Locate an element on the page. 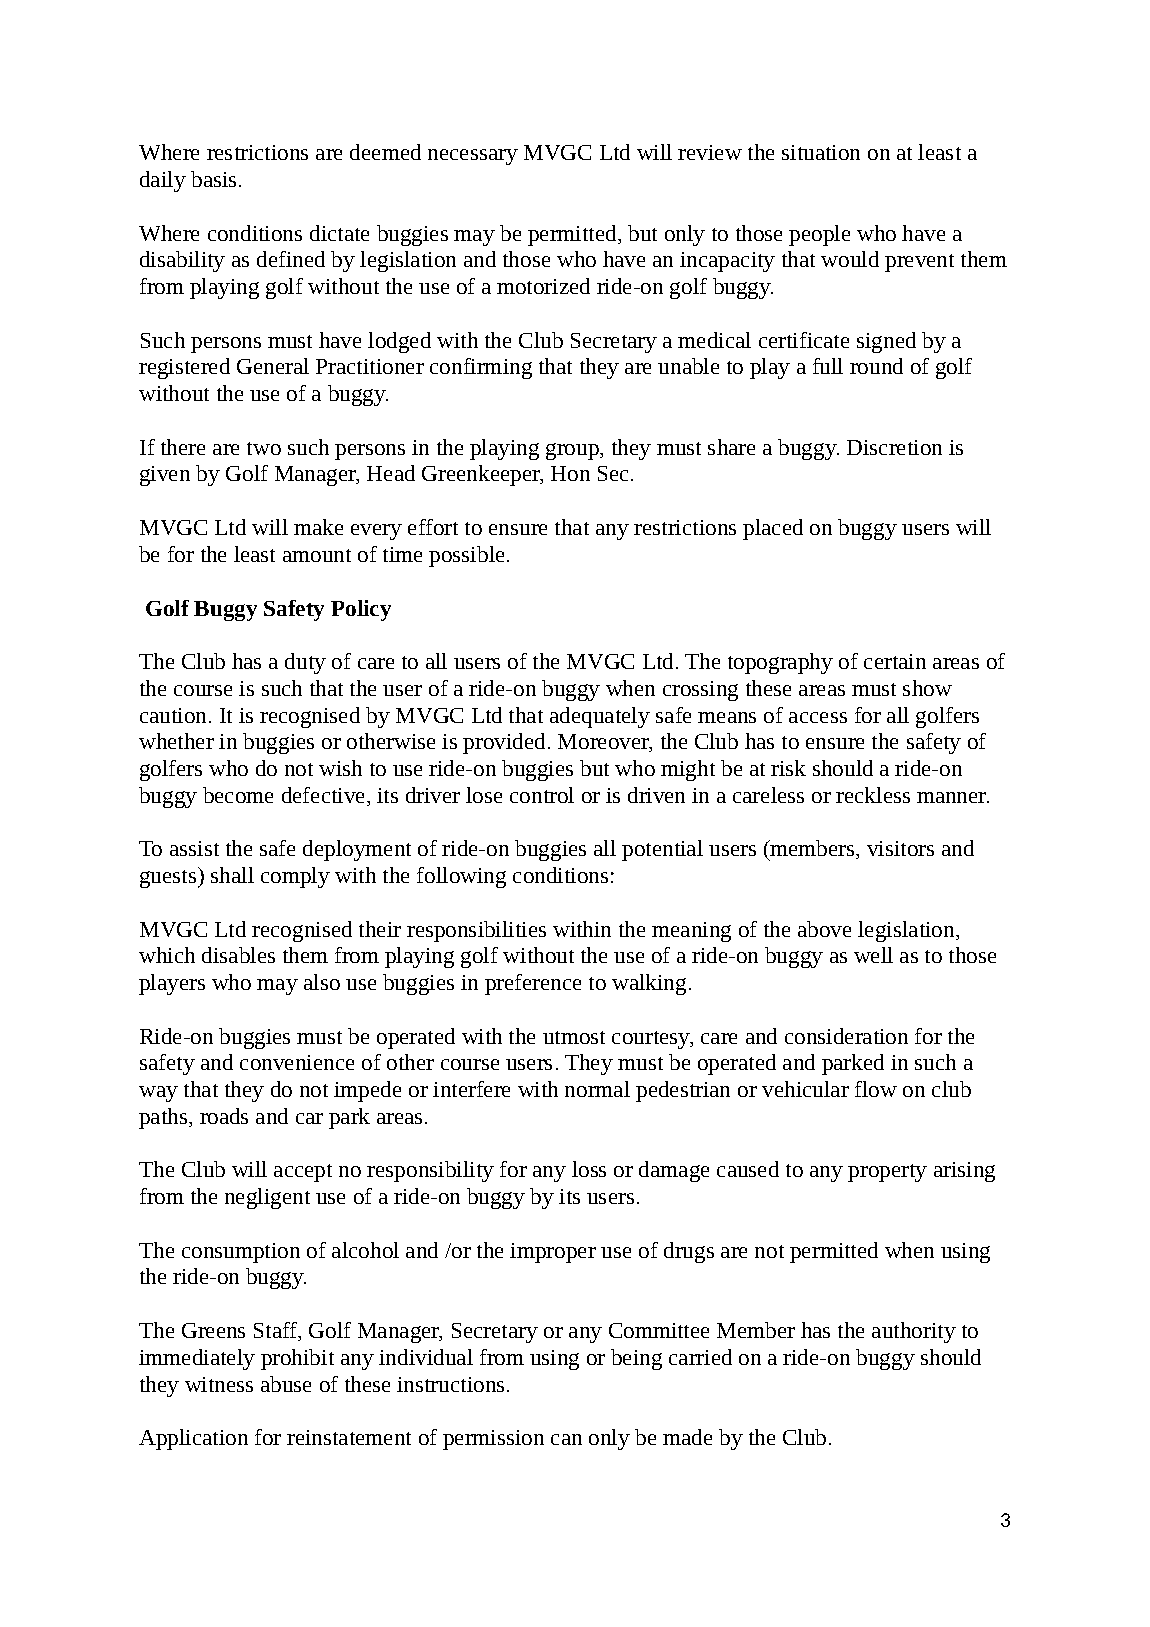 This document has height=1627, width=1150. abuse is located at coordinates (286, 1384).
